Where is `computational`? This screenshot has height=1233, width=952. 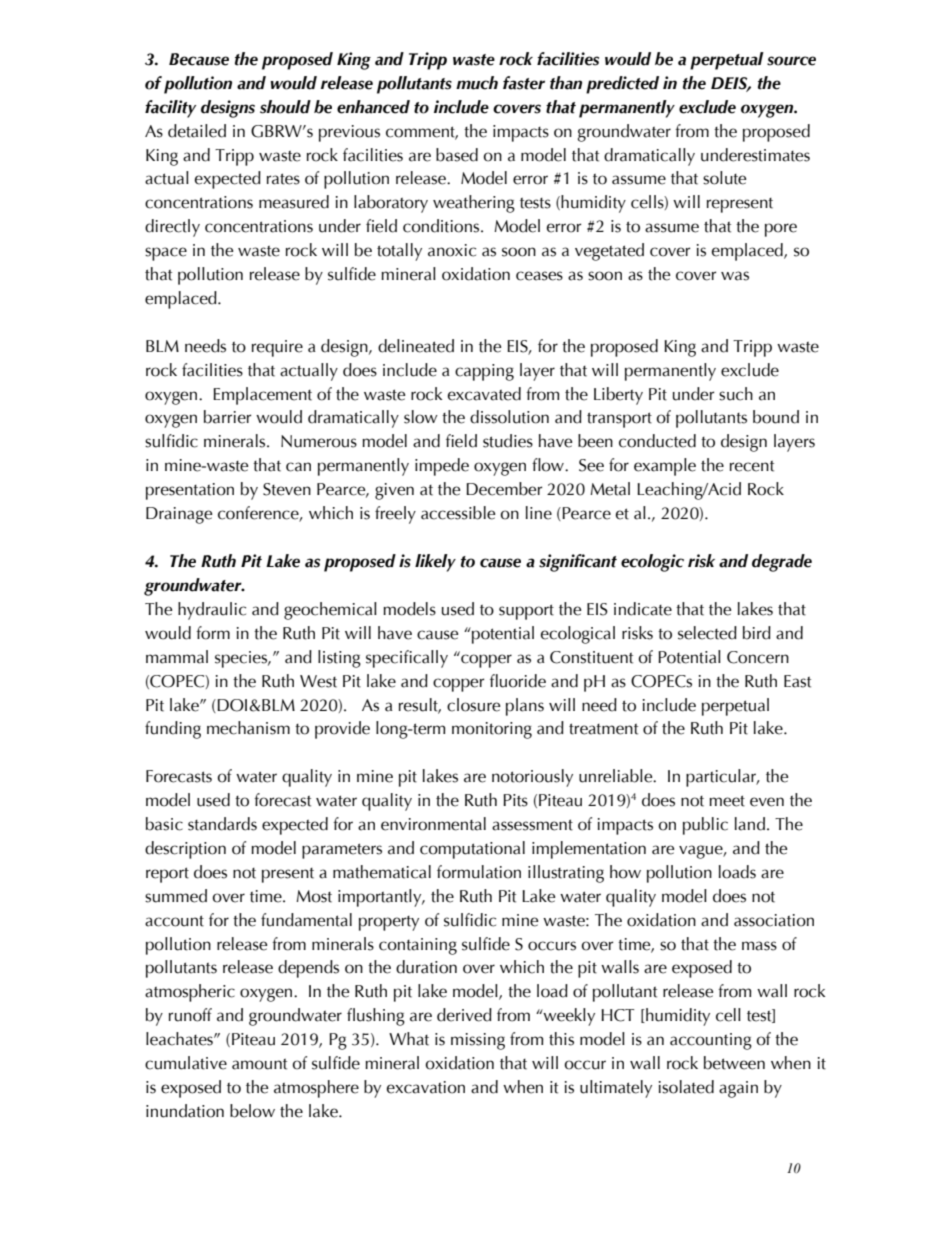 computational is located at coordinates (472, 850).
